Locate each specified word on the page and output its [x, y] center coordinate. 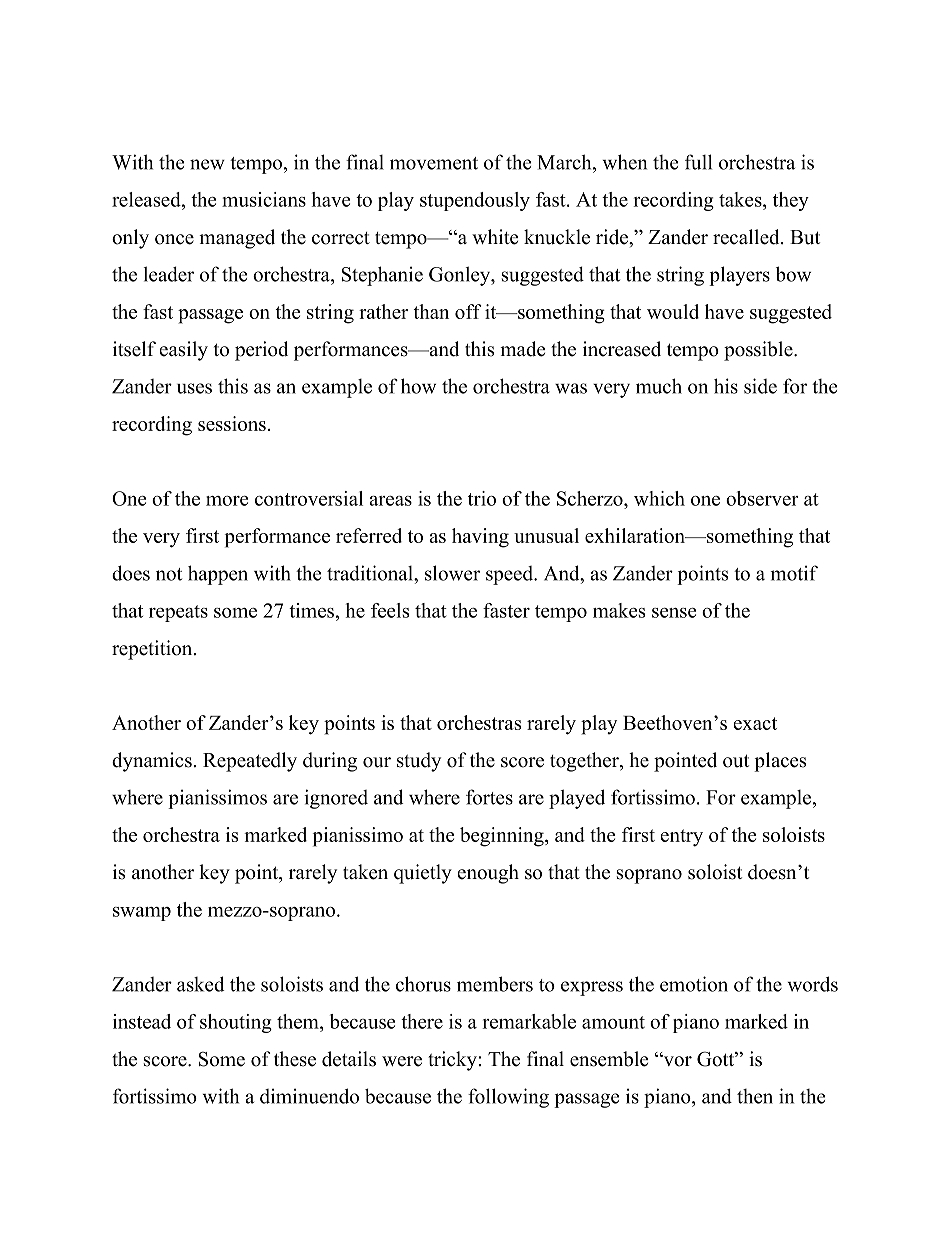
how [418, 386]
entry [681, 838]
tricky [452, 1061]
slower [452, 573]
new [207, 164]
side [760, 386]
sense [674, 613]
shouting [236, 1023]
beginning [503, 837]
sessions [232, 423]
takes [740, 199]
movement [434, 163]
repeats [178, 613]
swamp [142, 914]
